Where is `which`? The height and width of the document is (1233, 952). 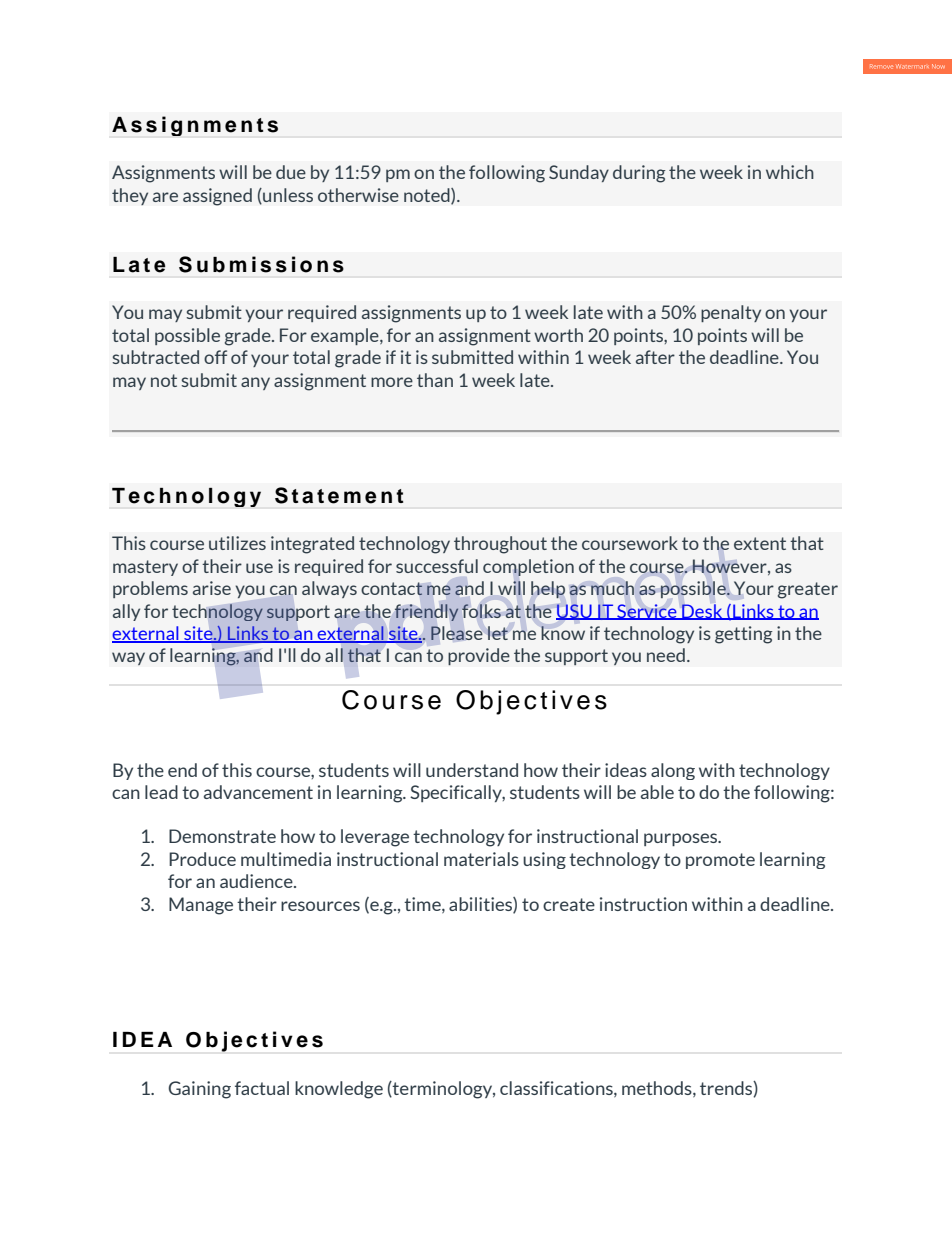 which is located at coordinates (790, 172).
